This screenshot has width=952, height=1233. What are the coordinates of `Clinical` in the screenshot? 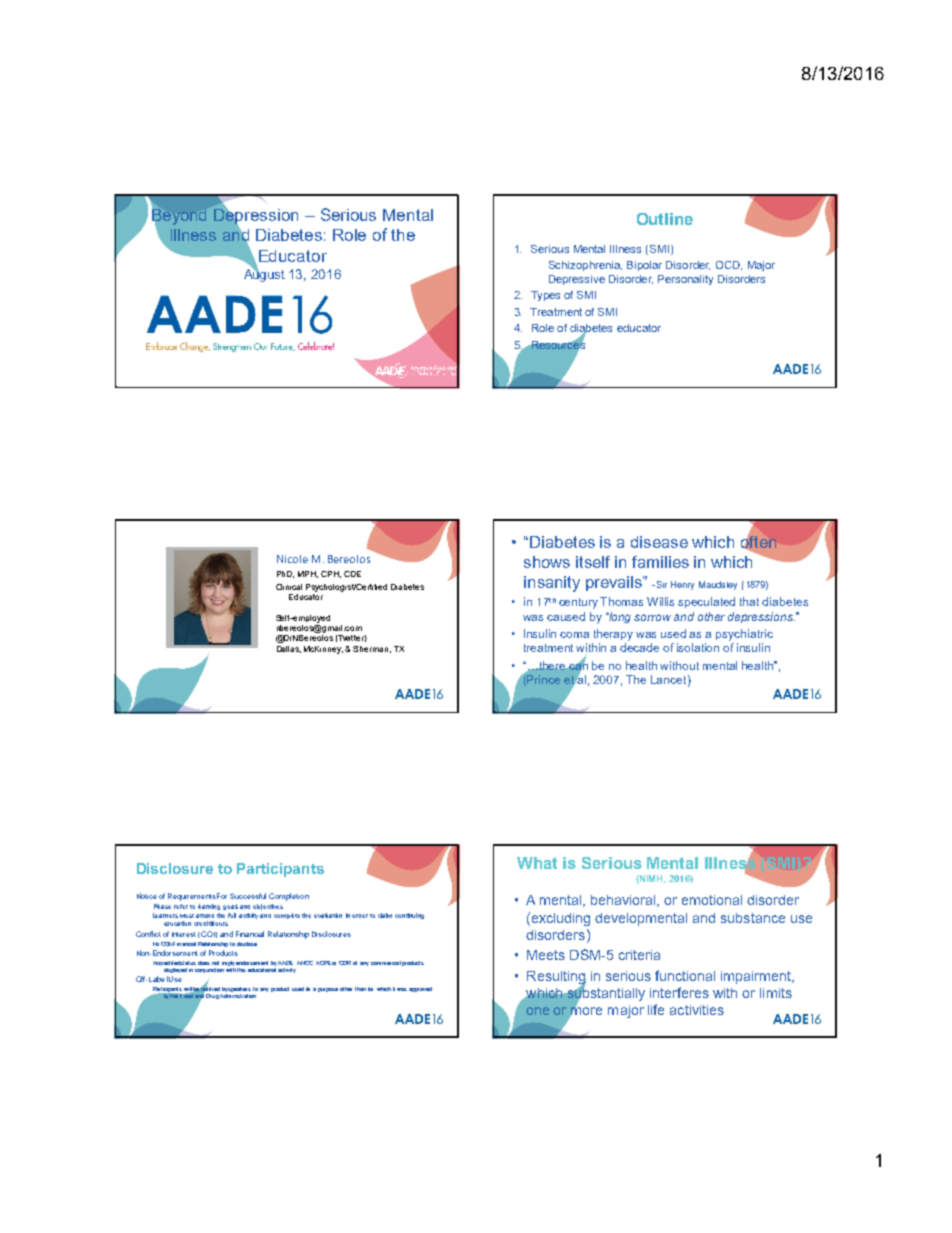 It's located at (289, 587).
